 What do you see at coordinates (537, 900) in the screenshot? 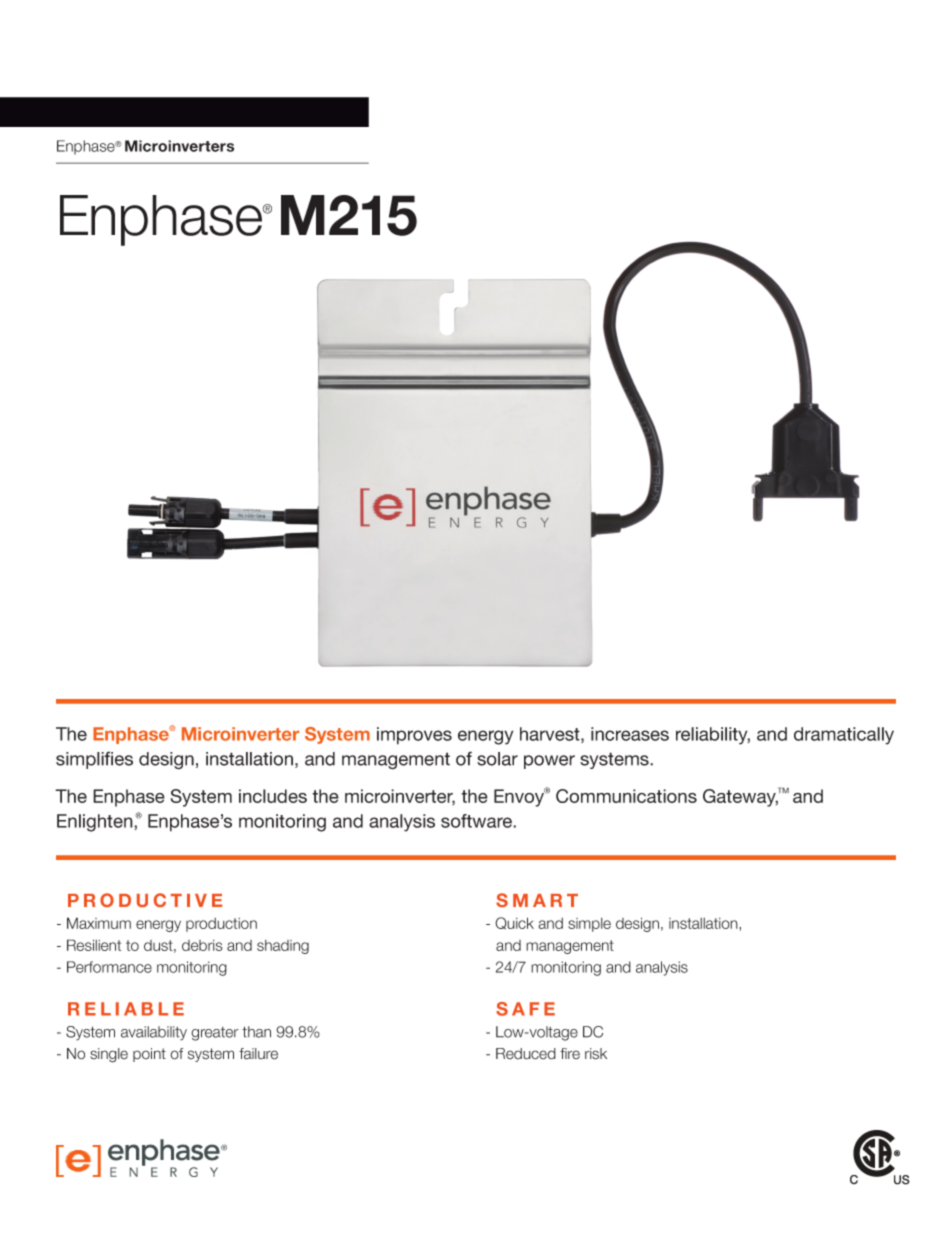
I see `SMART` at bounding box center [537, 900].
